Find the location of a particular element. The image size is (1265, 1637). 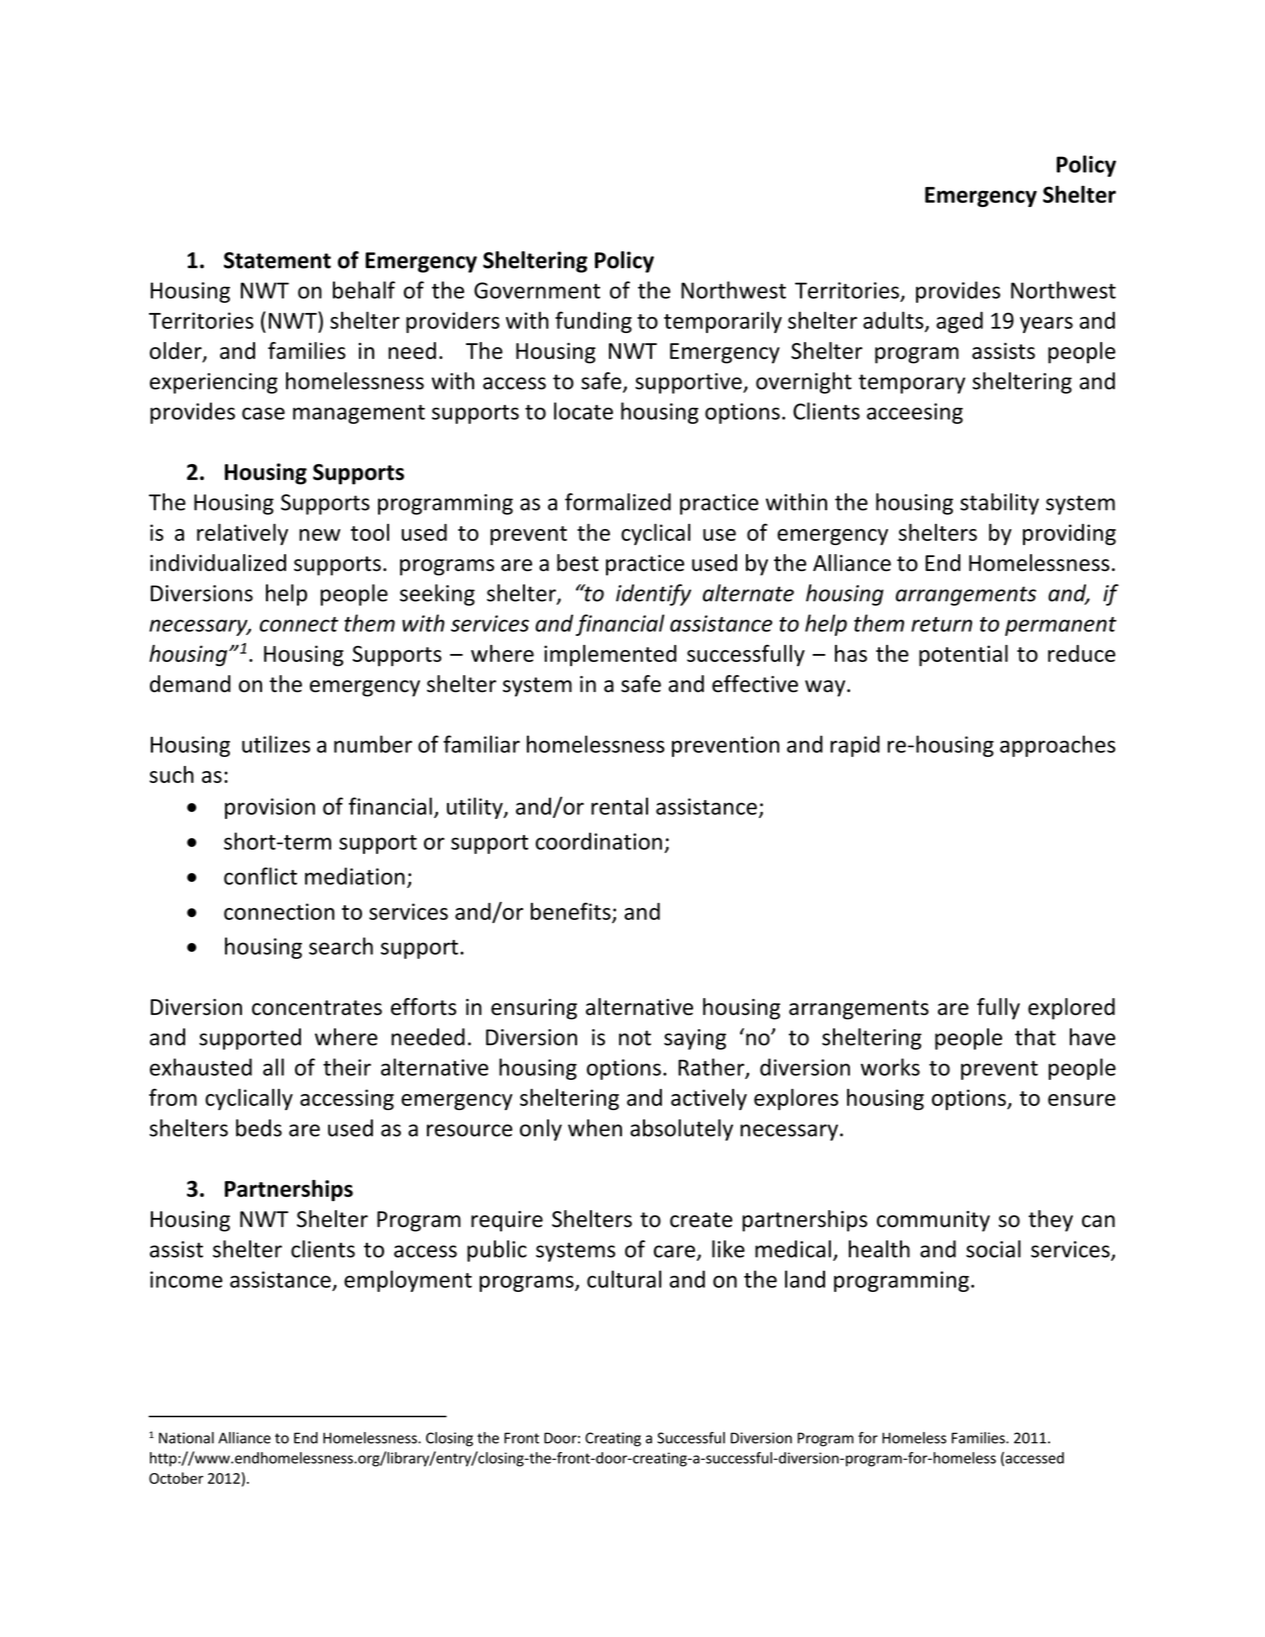

approaches is located at coordinates (1058, 746).
